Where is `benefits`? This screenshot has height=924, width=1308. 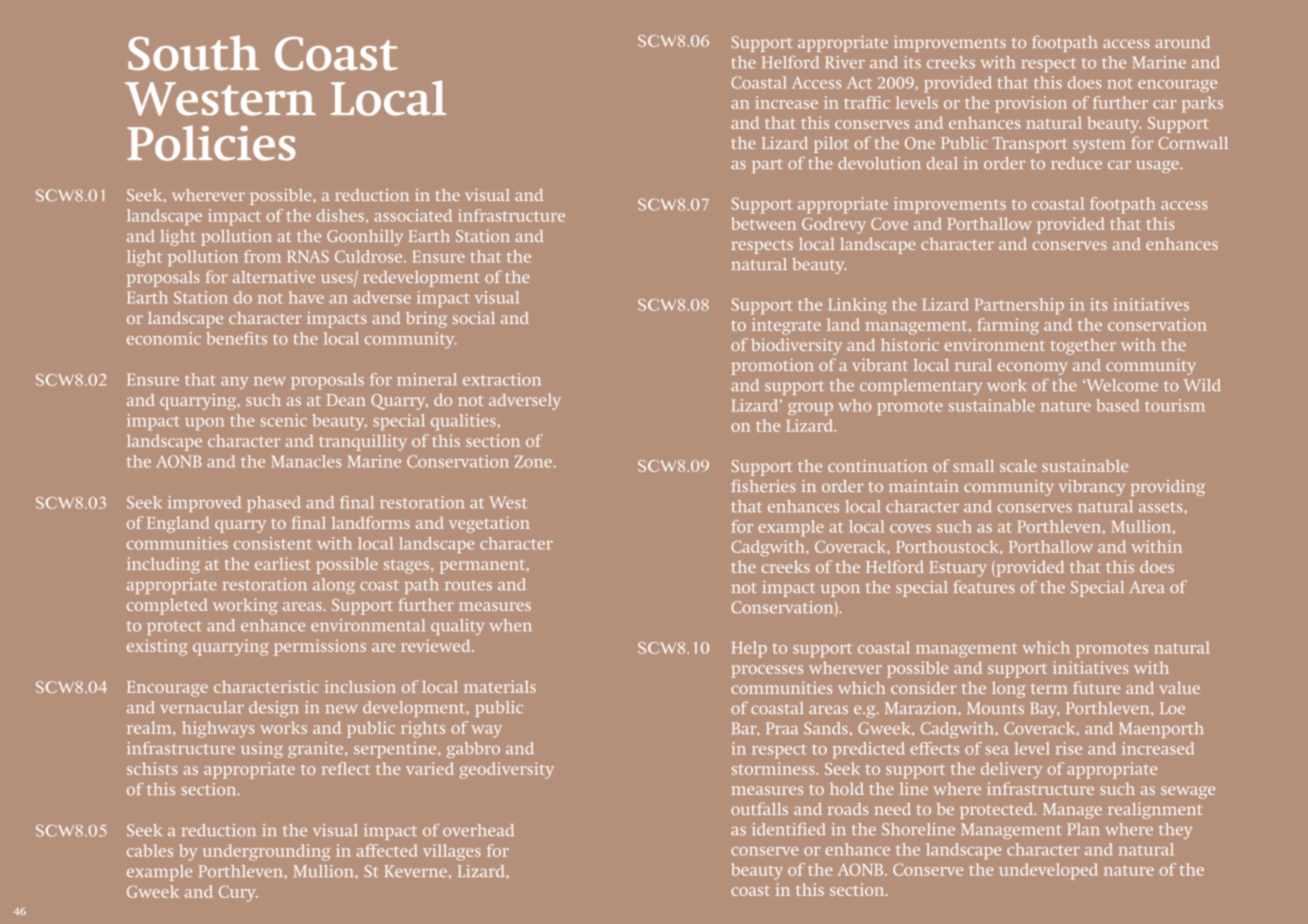
benefits is located at coordinates (236, 338).
